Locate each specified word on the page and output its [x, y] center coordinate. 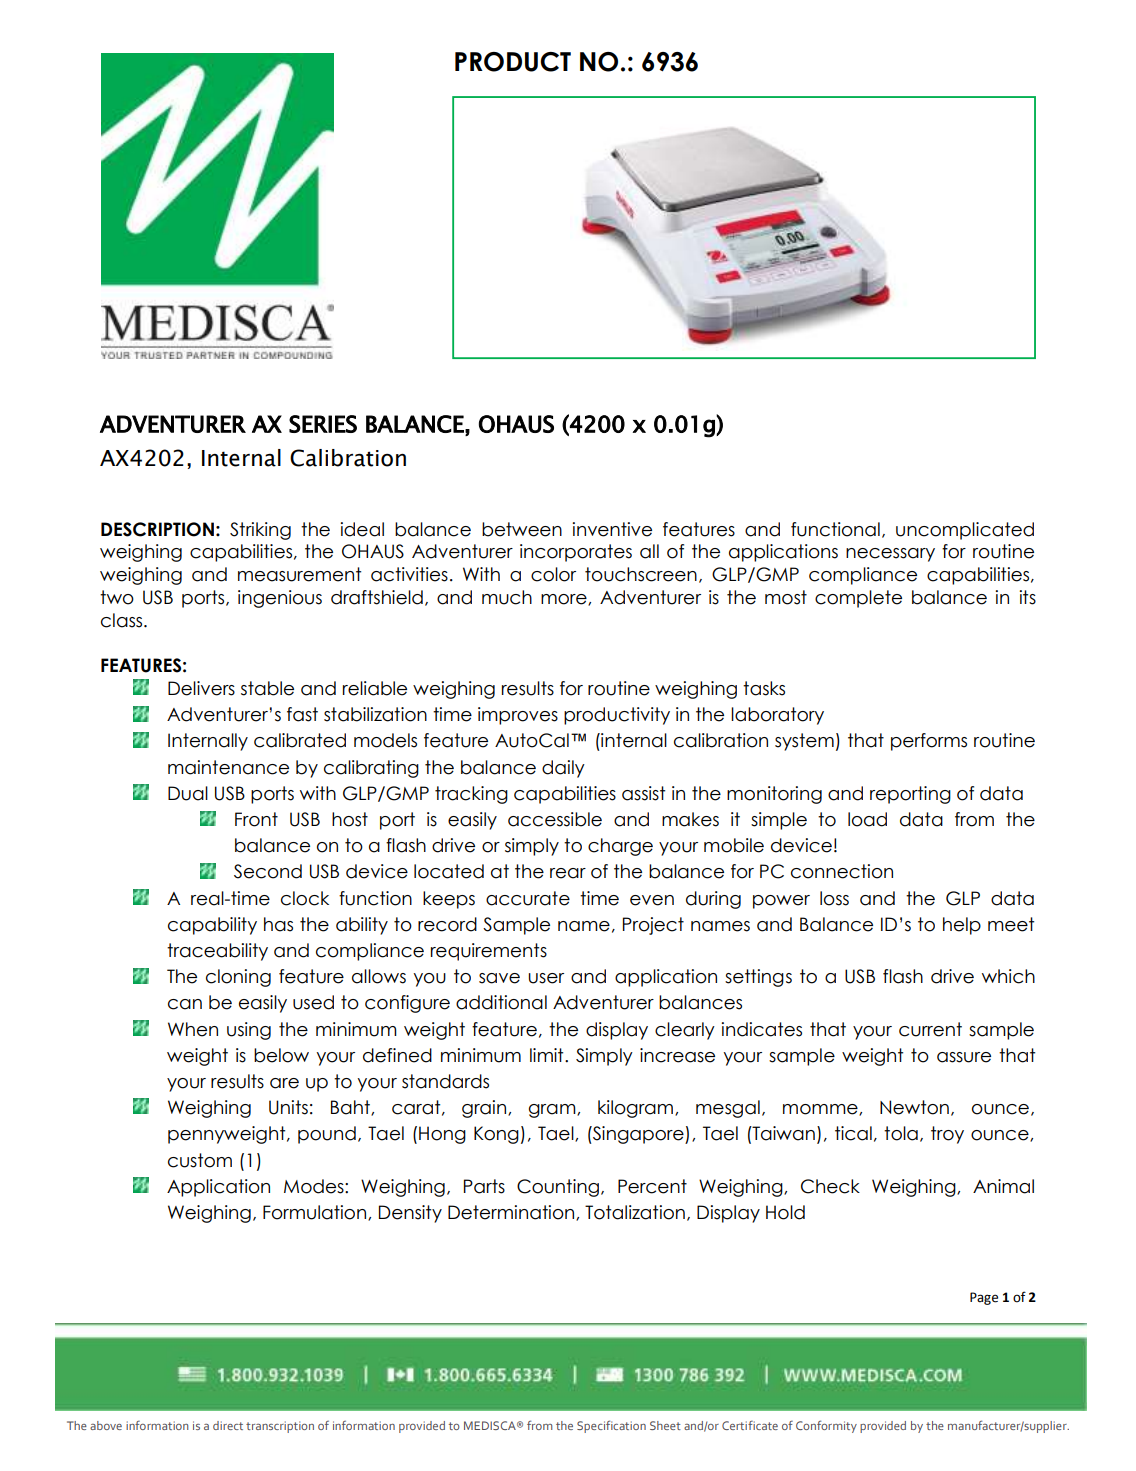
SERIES [323, 424]
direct [228, 1425]
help [962, 926]
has [278, 924]
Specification [611, 1426]
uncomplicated [965, 531]
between [522, 529]
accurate [528, 898]
